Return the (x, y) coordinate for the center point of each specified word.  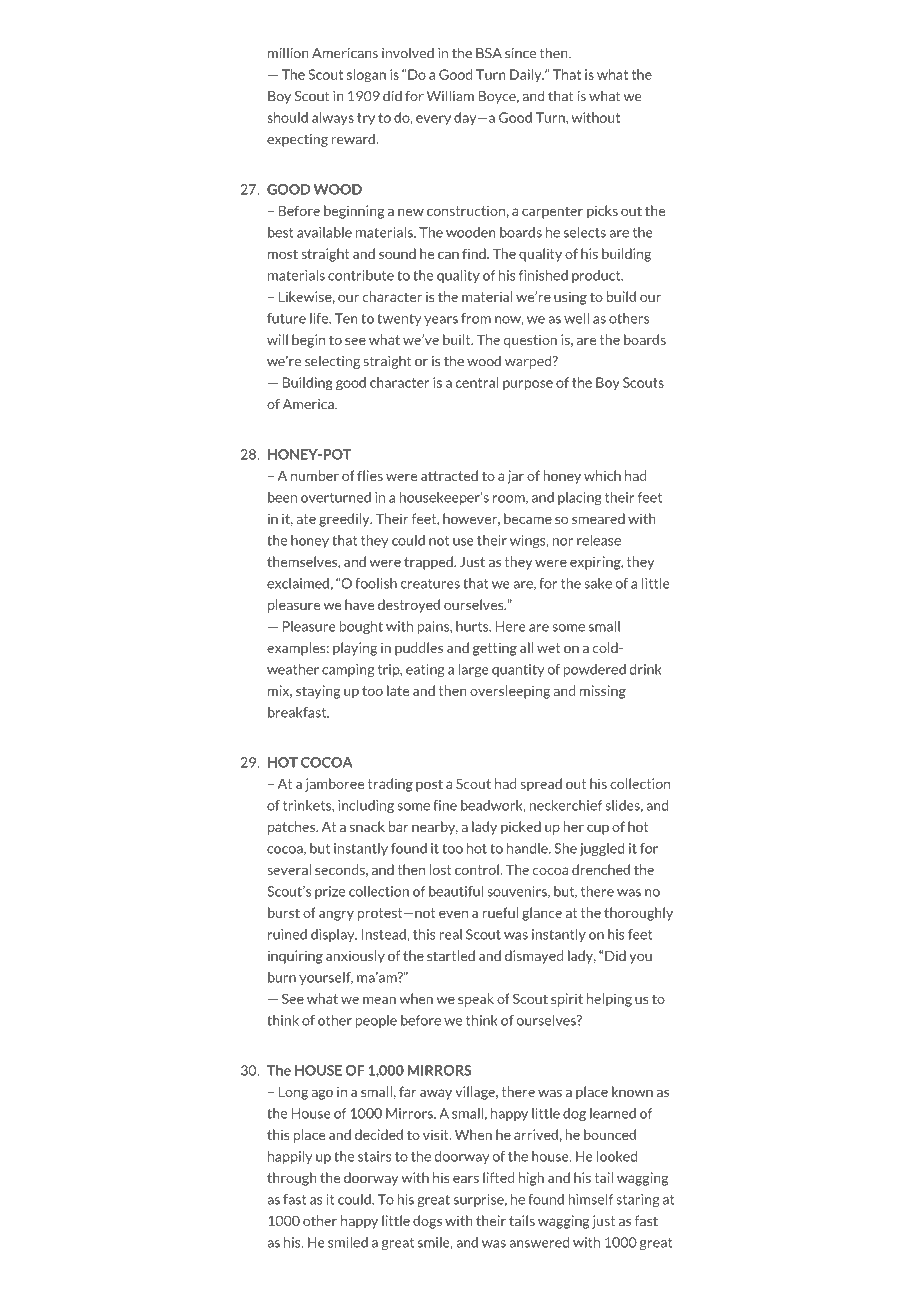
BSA (489, 53)
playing (355, 649)
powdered (595, 670)
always (333, 118)
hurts (473, 626)
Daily (527, 75)
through (292, 1179)
